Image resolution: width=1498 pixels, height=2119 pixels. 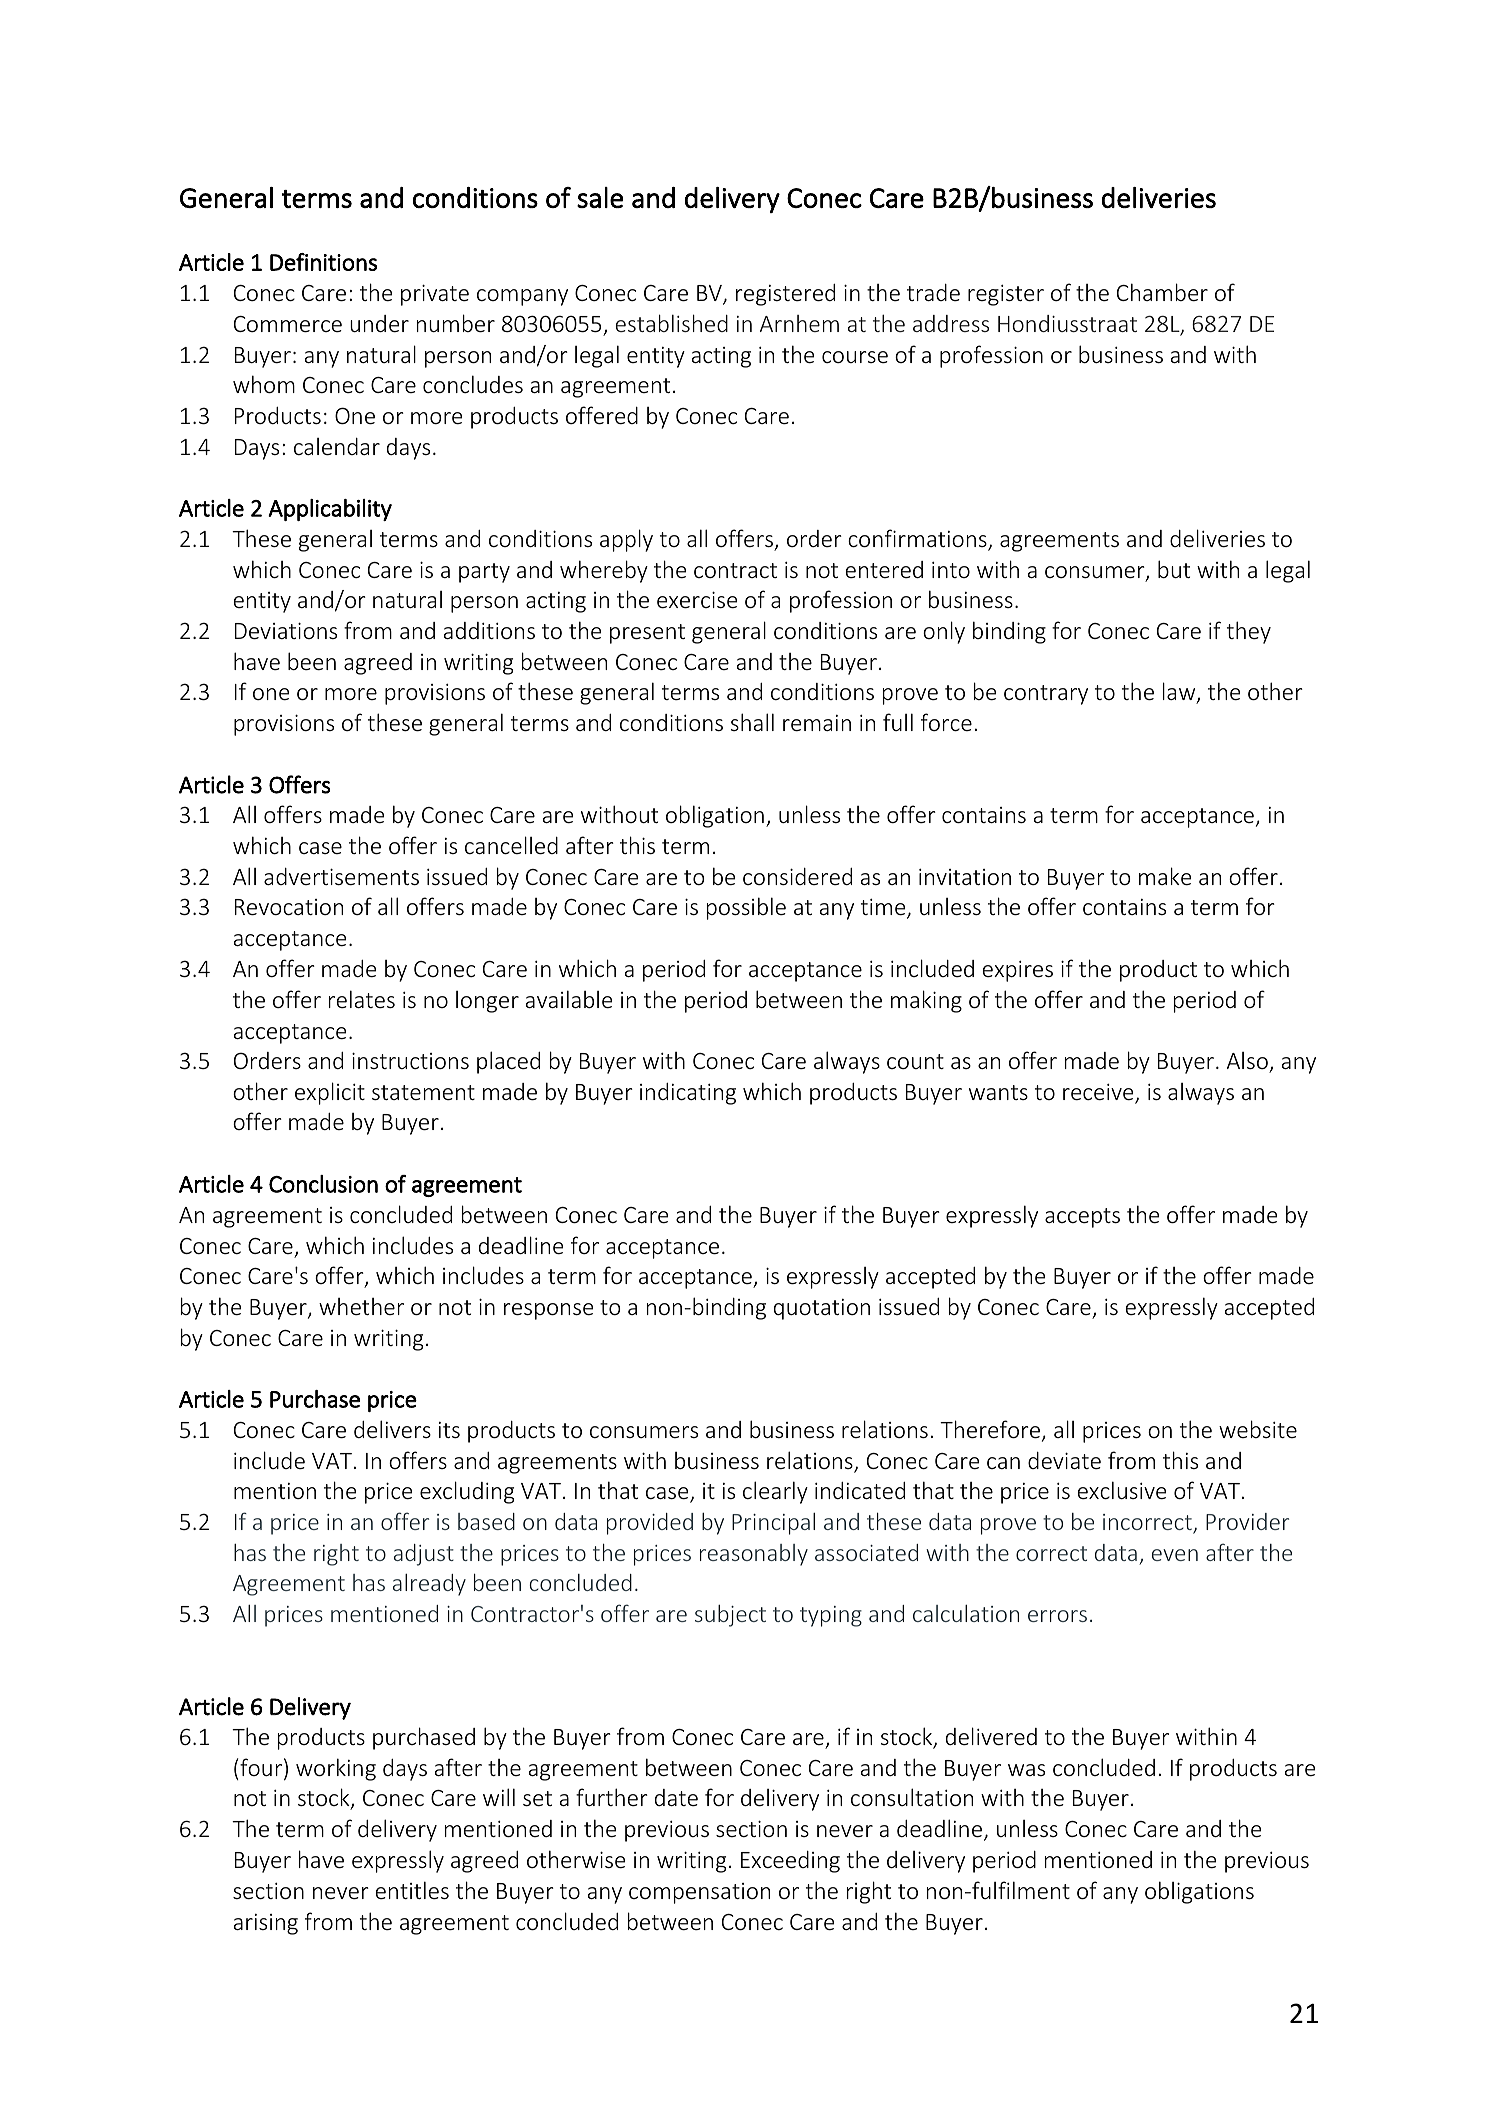 I want to click on delivers, so click(x=392, y=1429).
